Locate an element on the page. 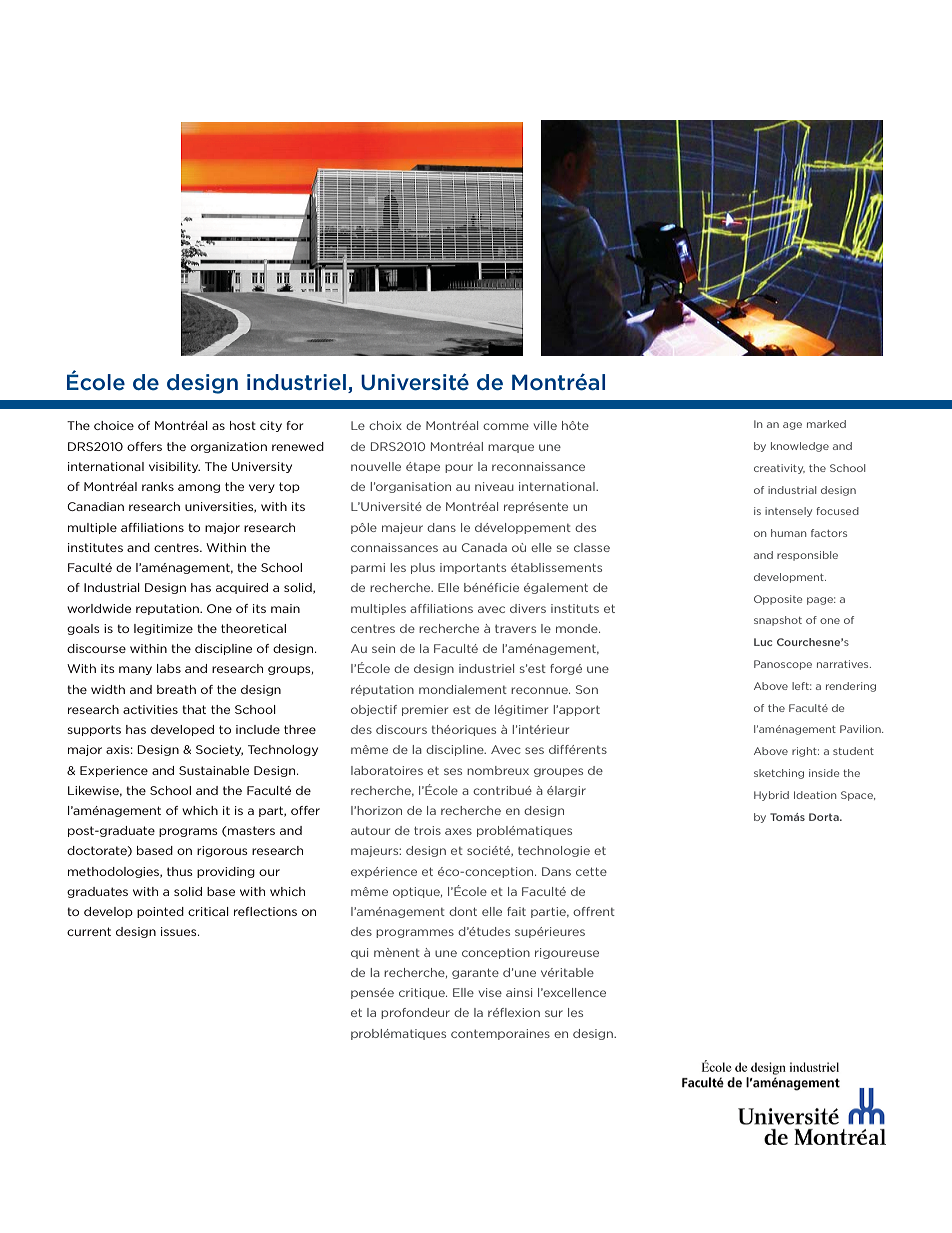 The width and height of the page is (952, 1233). issues is located at coordinates (180, 931).
